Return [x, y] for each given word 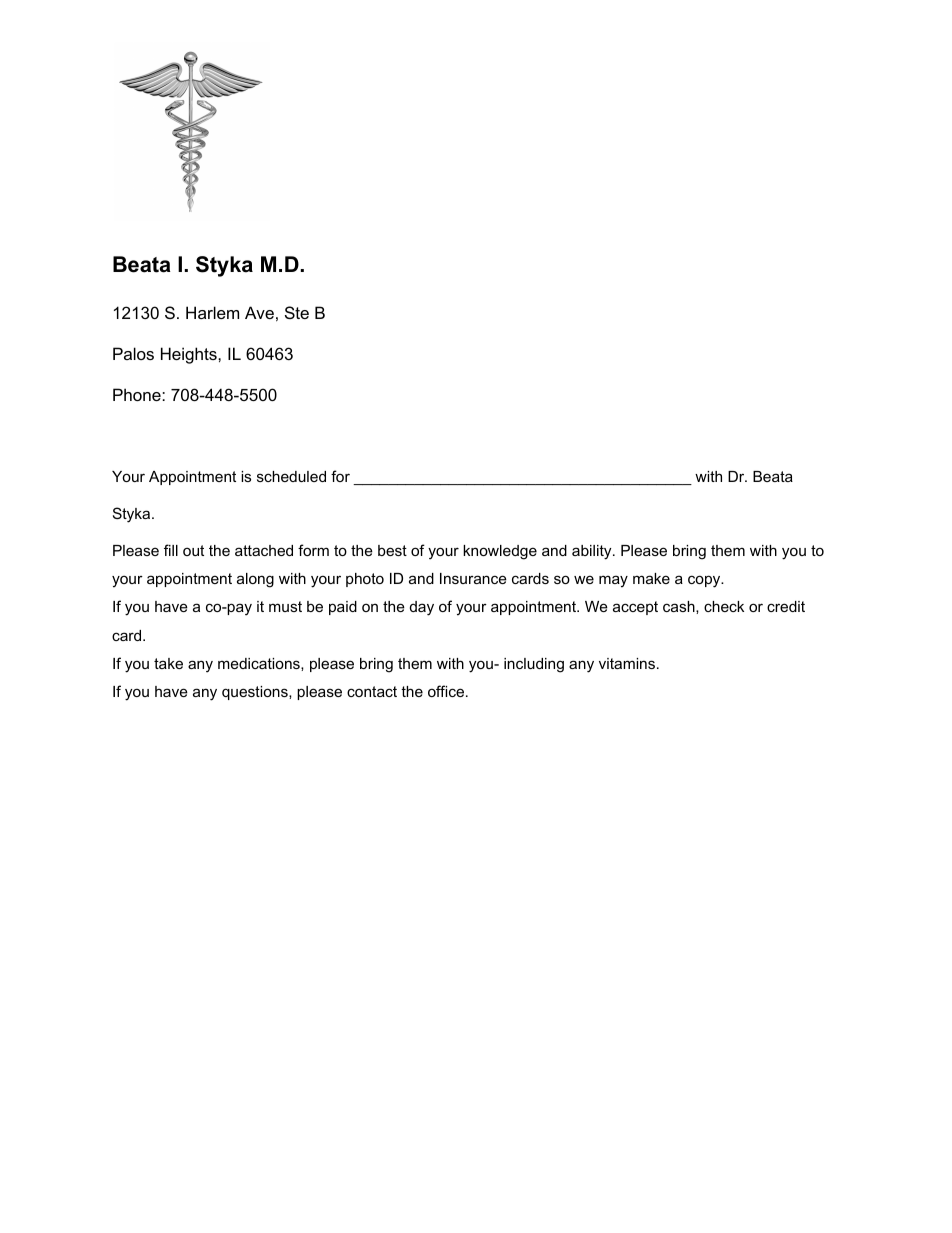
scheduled [291, 476]
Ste [297, 312]
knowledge [500, 552]
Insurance [473, 578]
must [285, 606]
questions [256, 693]
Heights [190, 355]
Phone [138, 394]
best [392, 550]
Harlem [212, 312]
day [422, 608]
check [724, 606]
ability [593, 552]
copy [705, 581]
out [193, 550]
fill [171, 550]
